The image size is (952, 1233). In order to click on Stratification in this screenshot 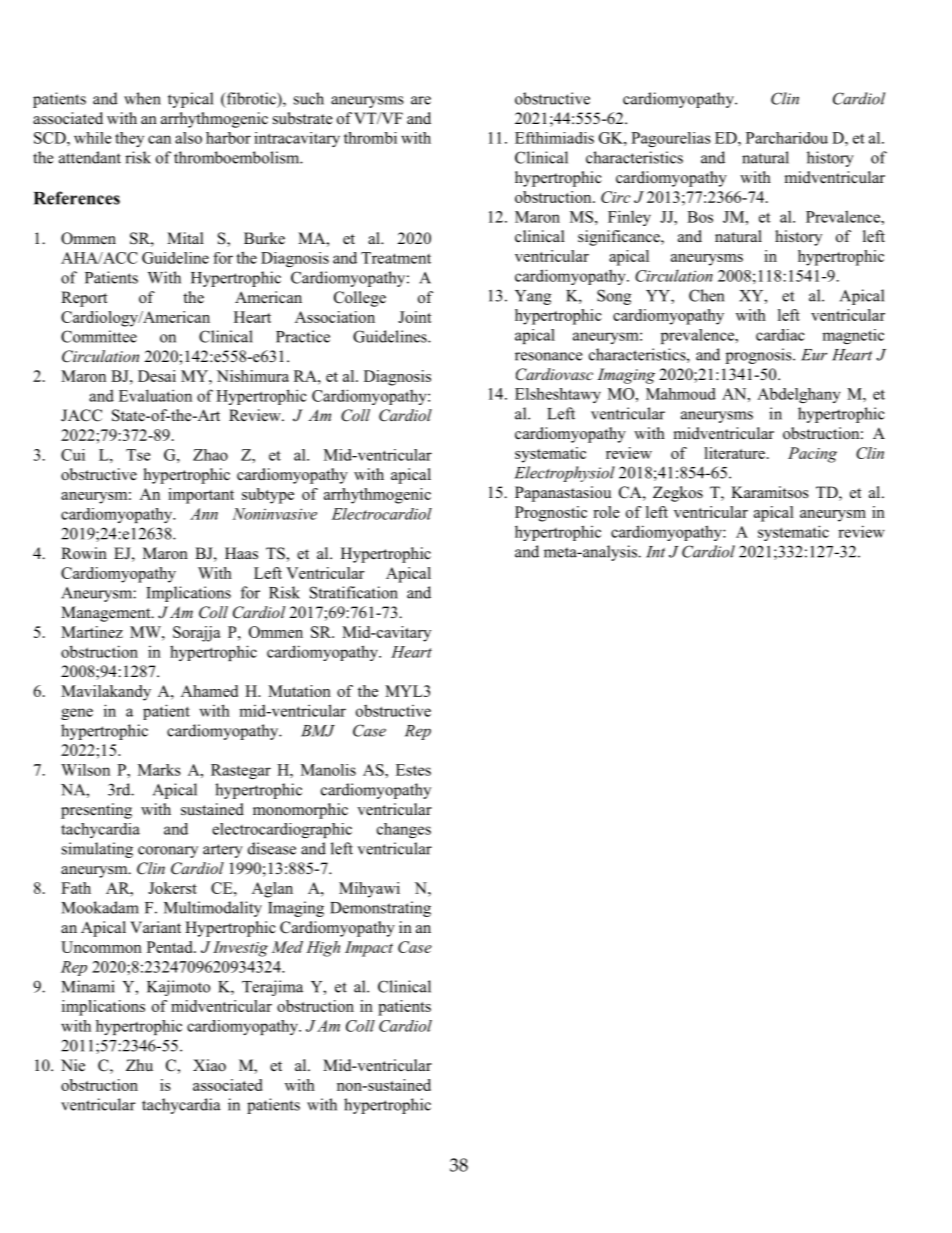, I will do `click(354, 592)`.
